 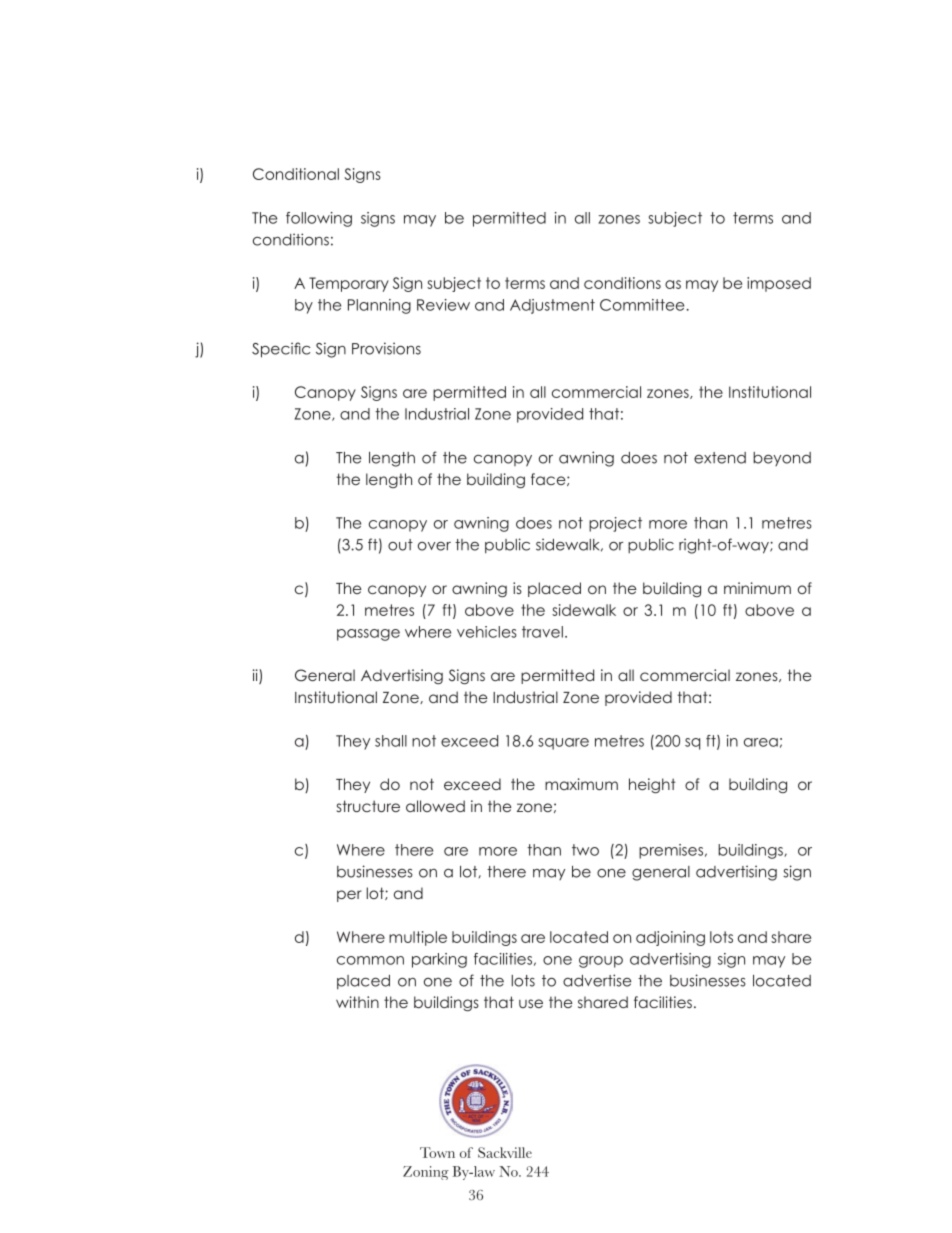 What do you see at coordinates (349, 284) in the page?
I see `Temporary` at bounding box center [349, 284].
